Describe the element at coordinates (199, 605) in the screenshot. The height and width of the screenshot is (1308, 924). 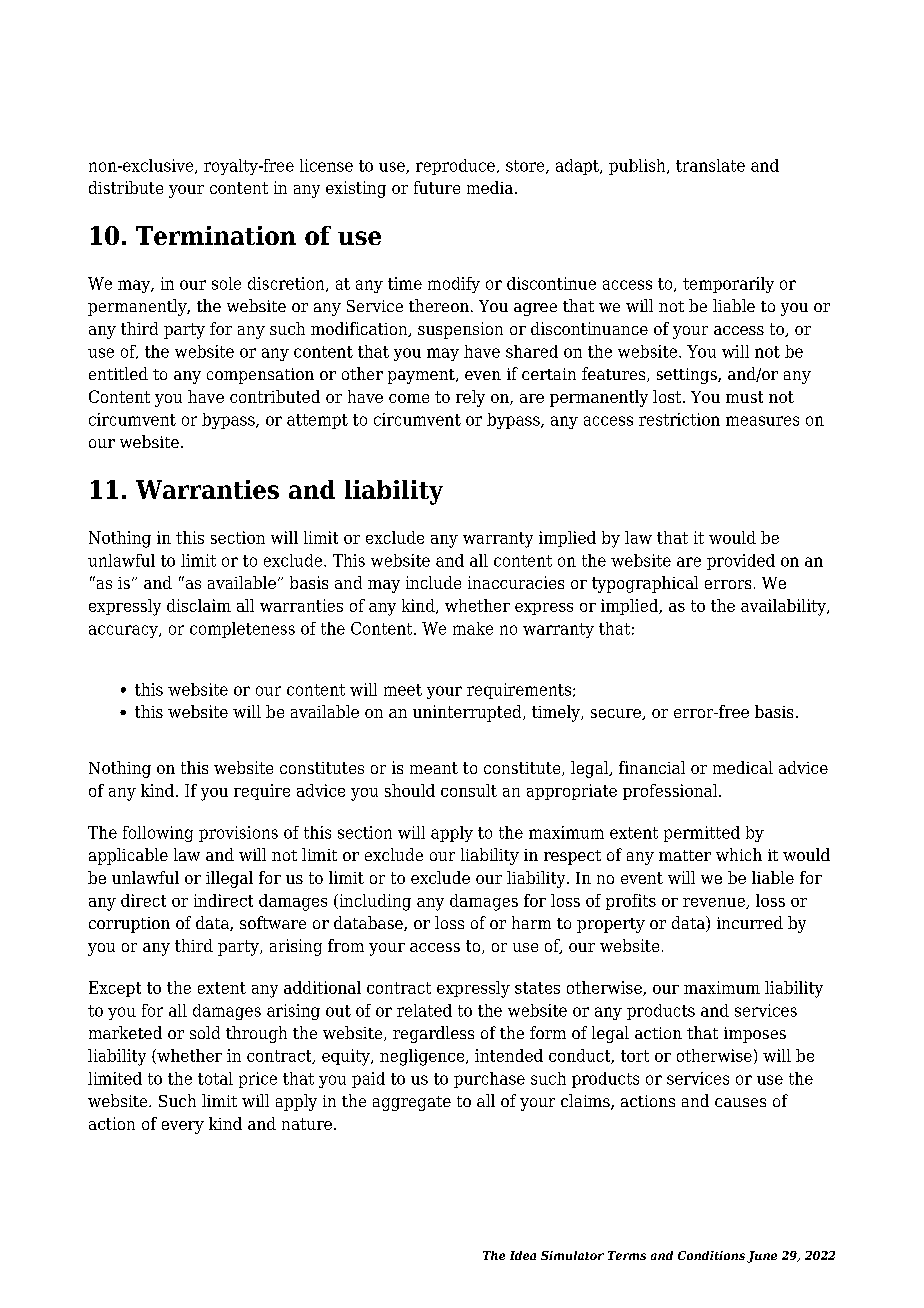
I see `disclaim` at that location.
